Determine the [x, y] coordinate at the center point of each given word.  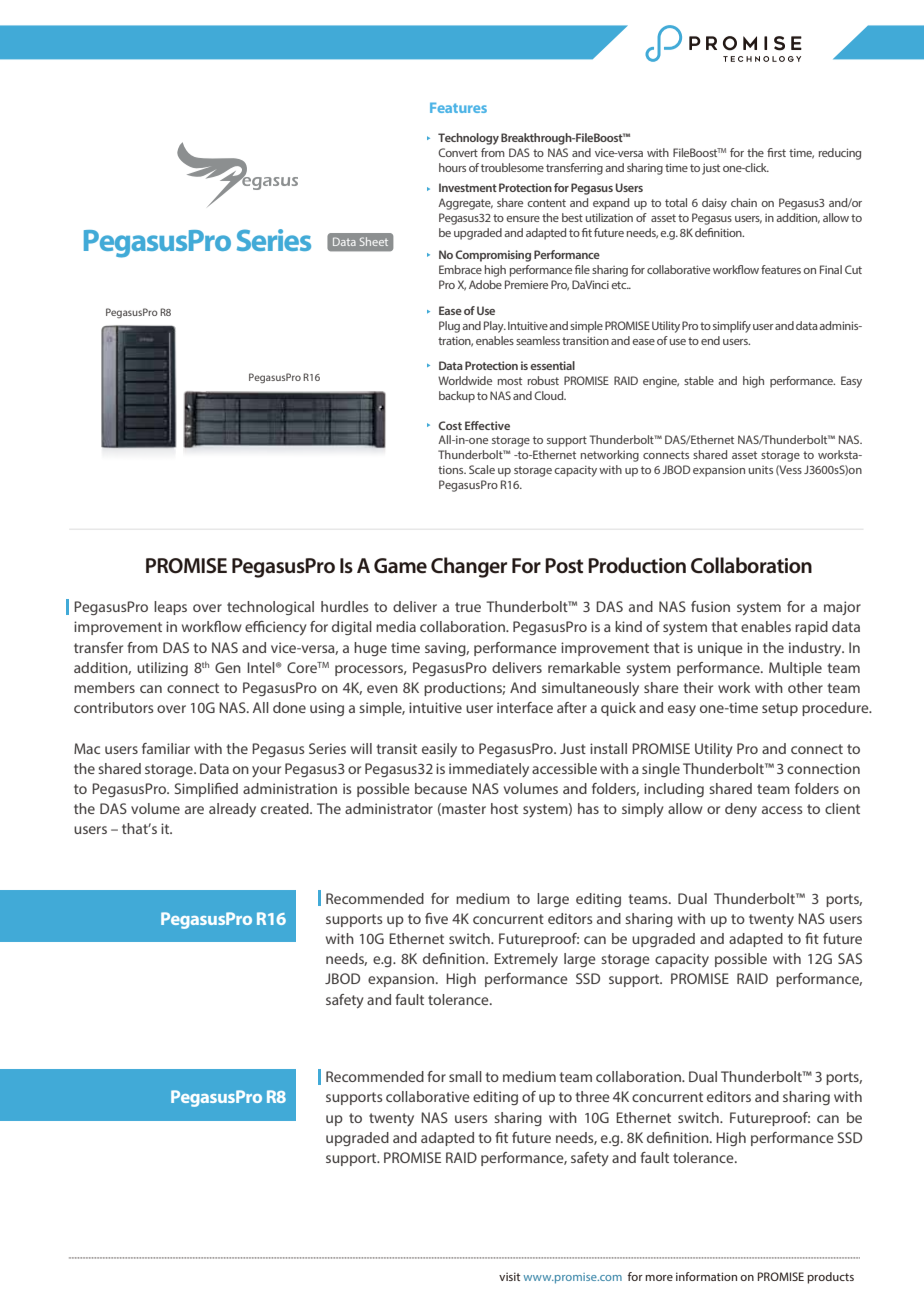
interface [525, 707]
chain [744, 202]
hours [452, 167]
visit [509, 1276]
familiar [166, 748]
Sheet [374, 241]
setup [780, 709]
